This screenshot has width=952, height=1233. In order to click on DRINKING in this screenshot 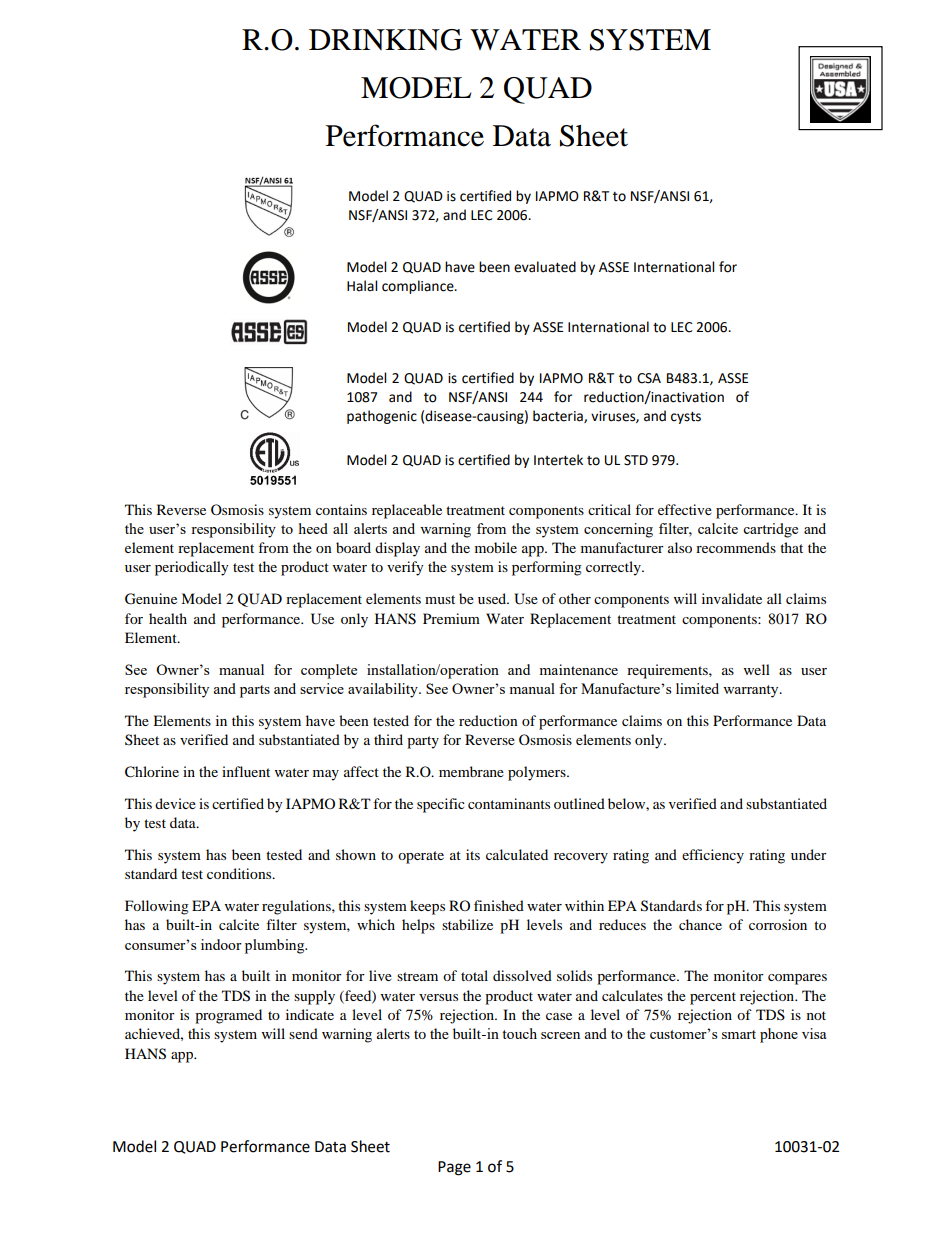, I will do `click(385, 40)`.
